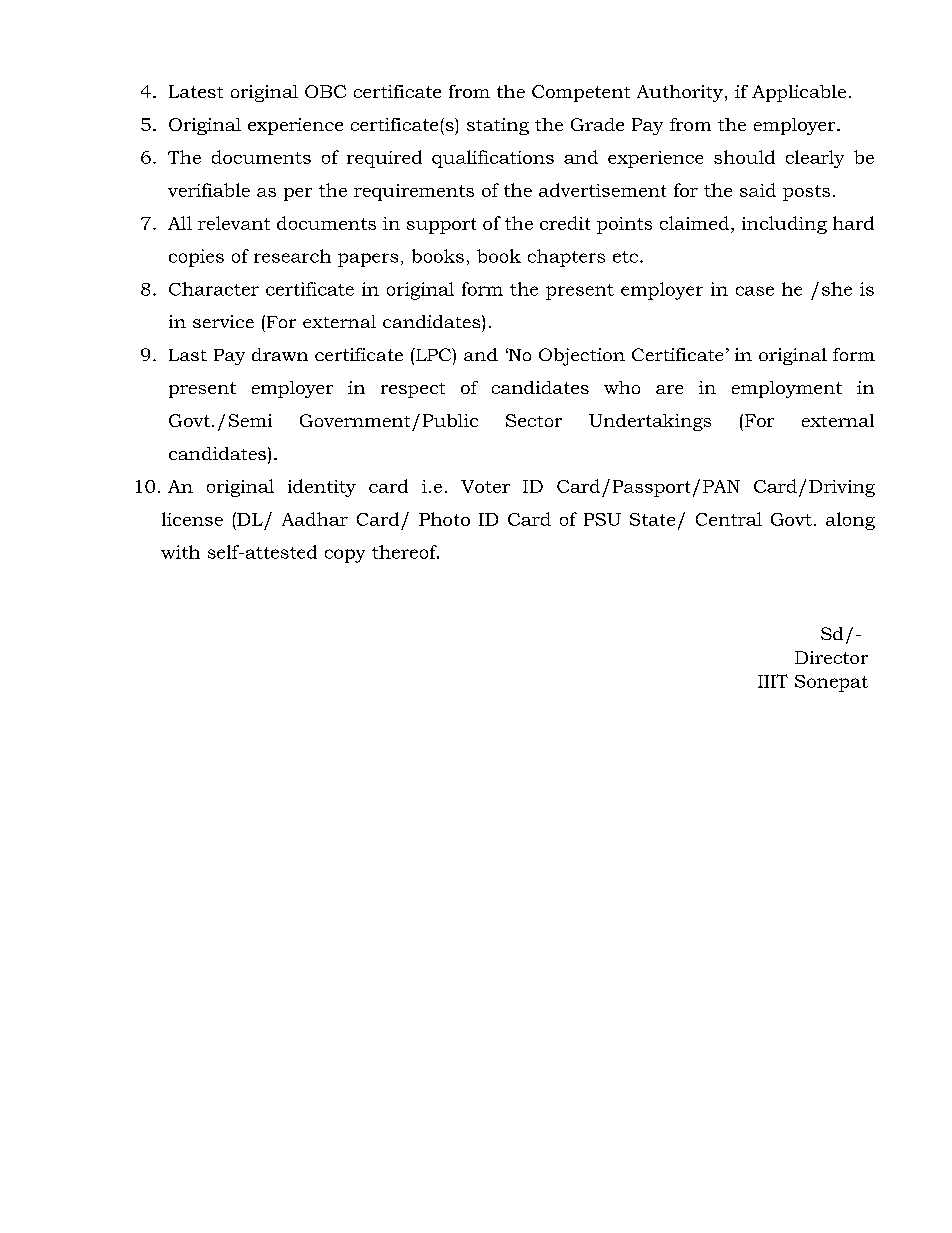 This screenshot has height=1233, width=952. Describe the element at coordinates (180, 552) in the screenshot. I see `with` at that location.
